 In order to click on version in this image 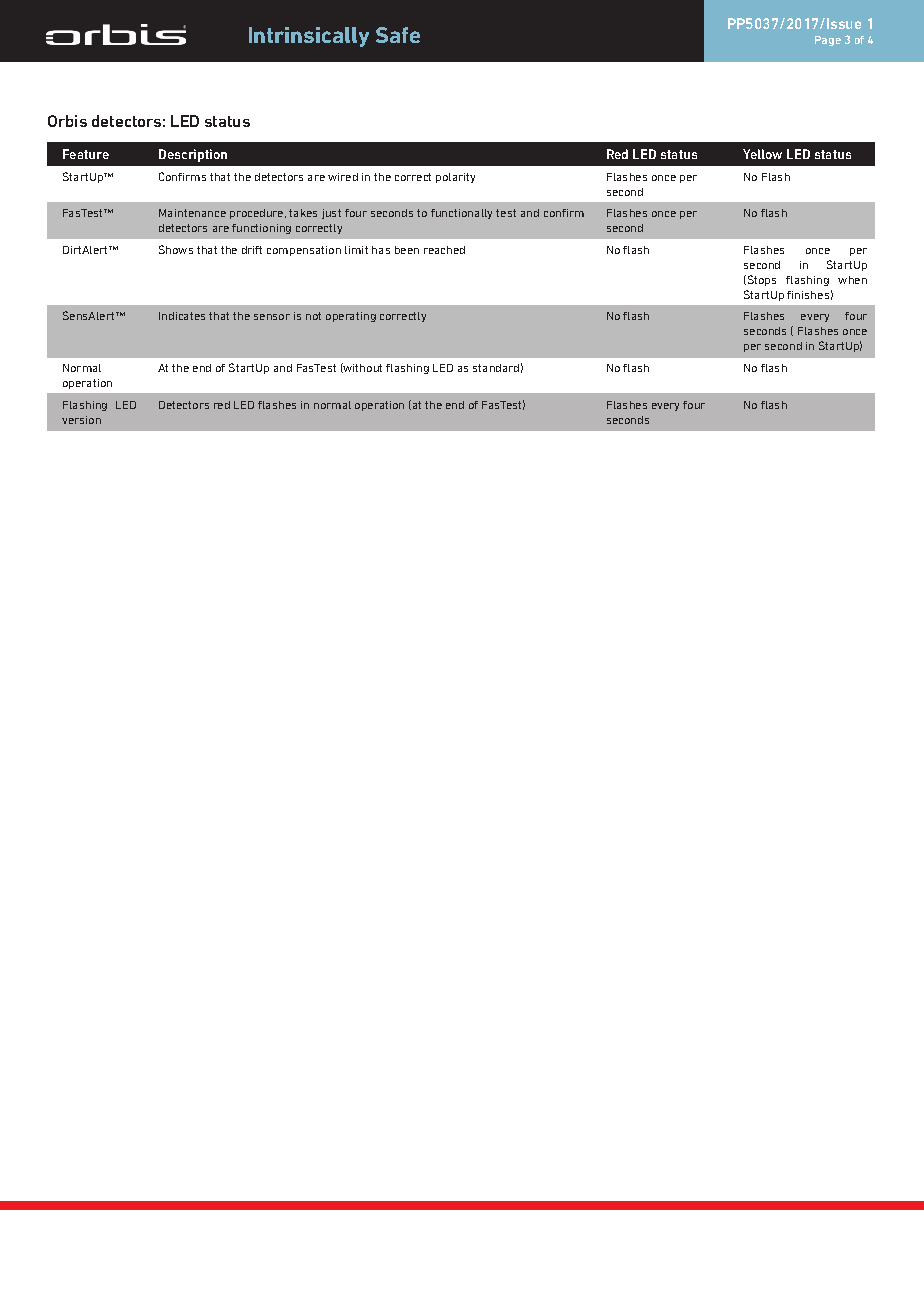, I will do `click(81, 420)`.
